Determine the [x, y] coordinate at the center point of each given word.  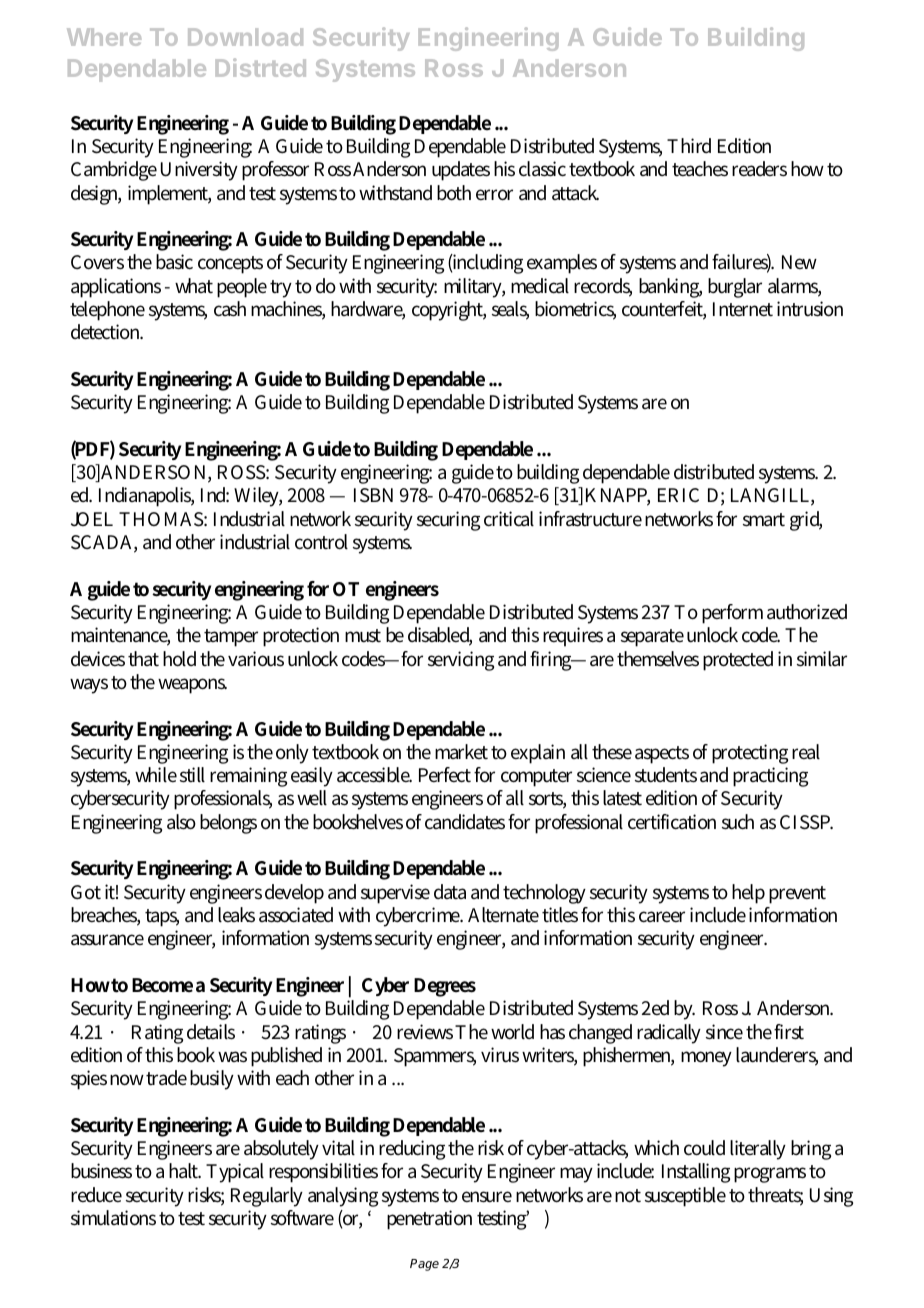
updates [461, 171]
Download [245, 37]
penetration [429, 1220]
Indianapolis [146, 497]
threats [775, 1196]
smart [764, 520]
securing [448, 521]
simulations [113, 1218]
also [181, 822]
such [738, 822]
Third [689, 145]
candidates [465, 822]
